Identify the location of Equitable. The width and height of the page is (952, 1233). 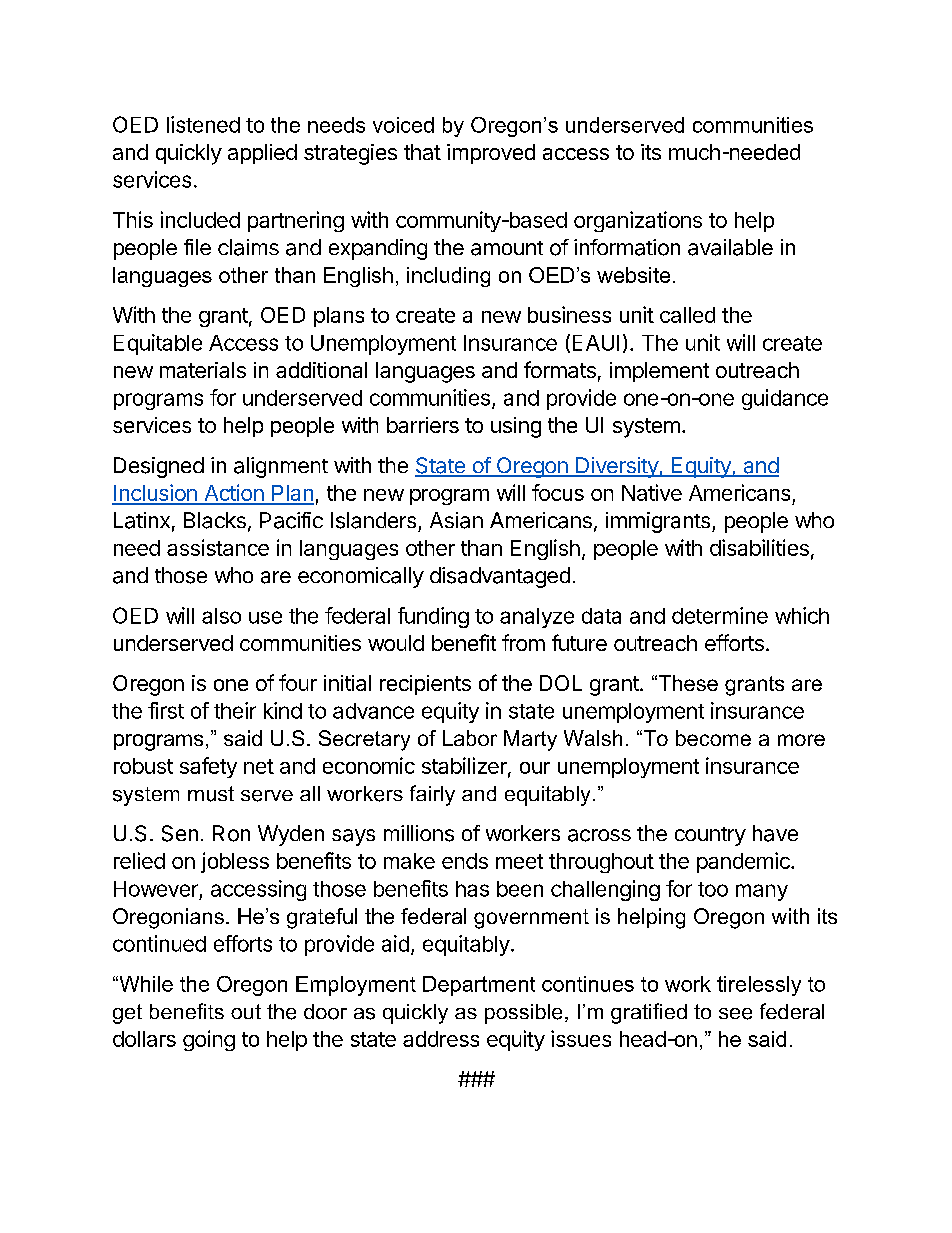
(158, 344).
